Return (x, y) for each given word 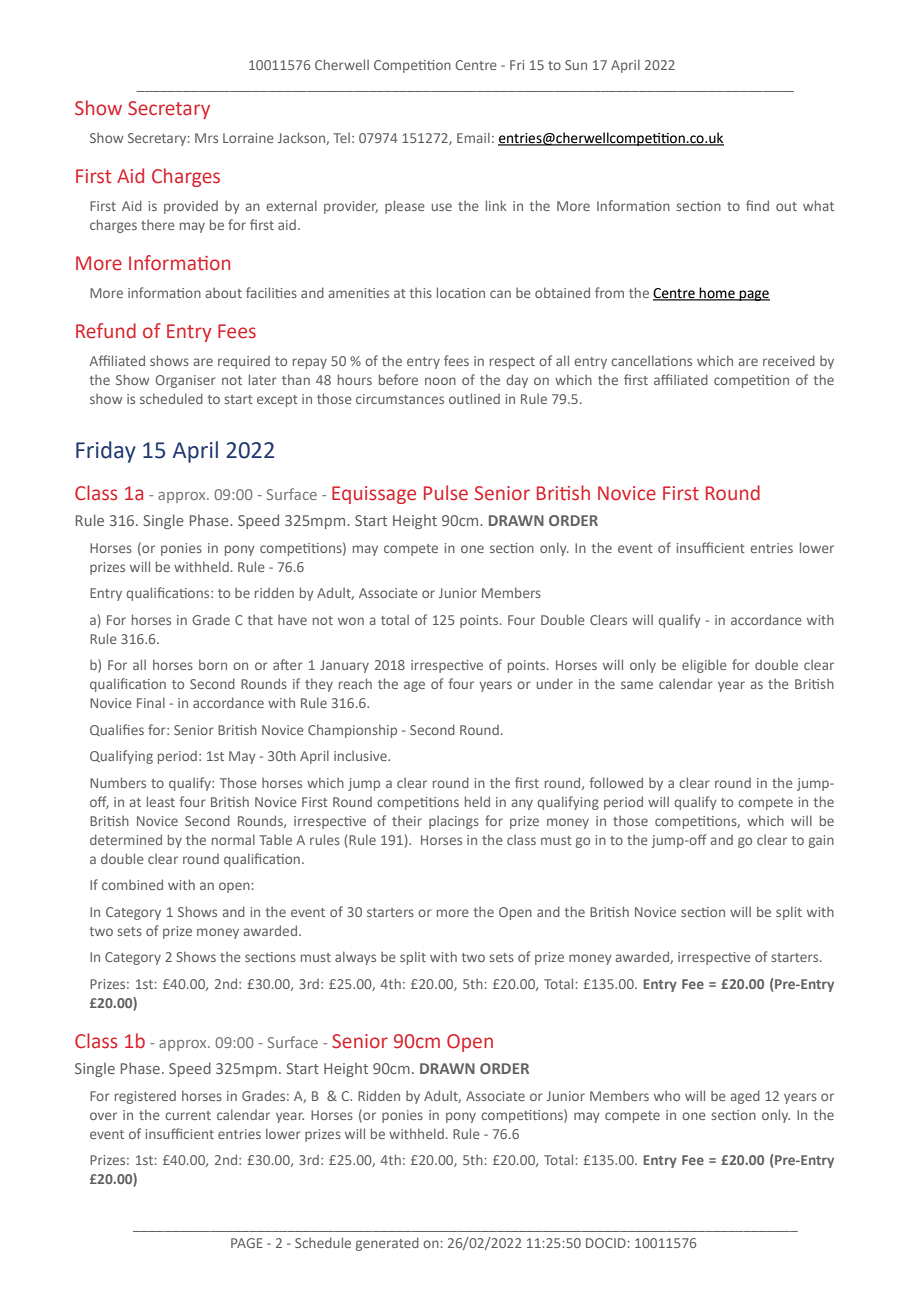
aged (745, 1097)
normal (233, 839)
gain (821, 841)
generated (387, 1244)
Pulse (446, 493)
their (407, 821)
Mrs (206, 138)
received (789, 360)
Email (473, 137)
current (188, 1115)
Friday (106, 452)
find (757, 205)
